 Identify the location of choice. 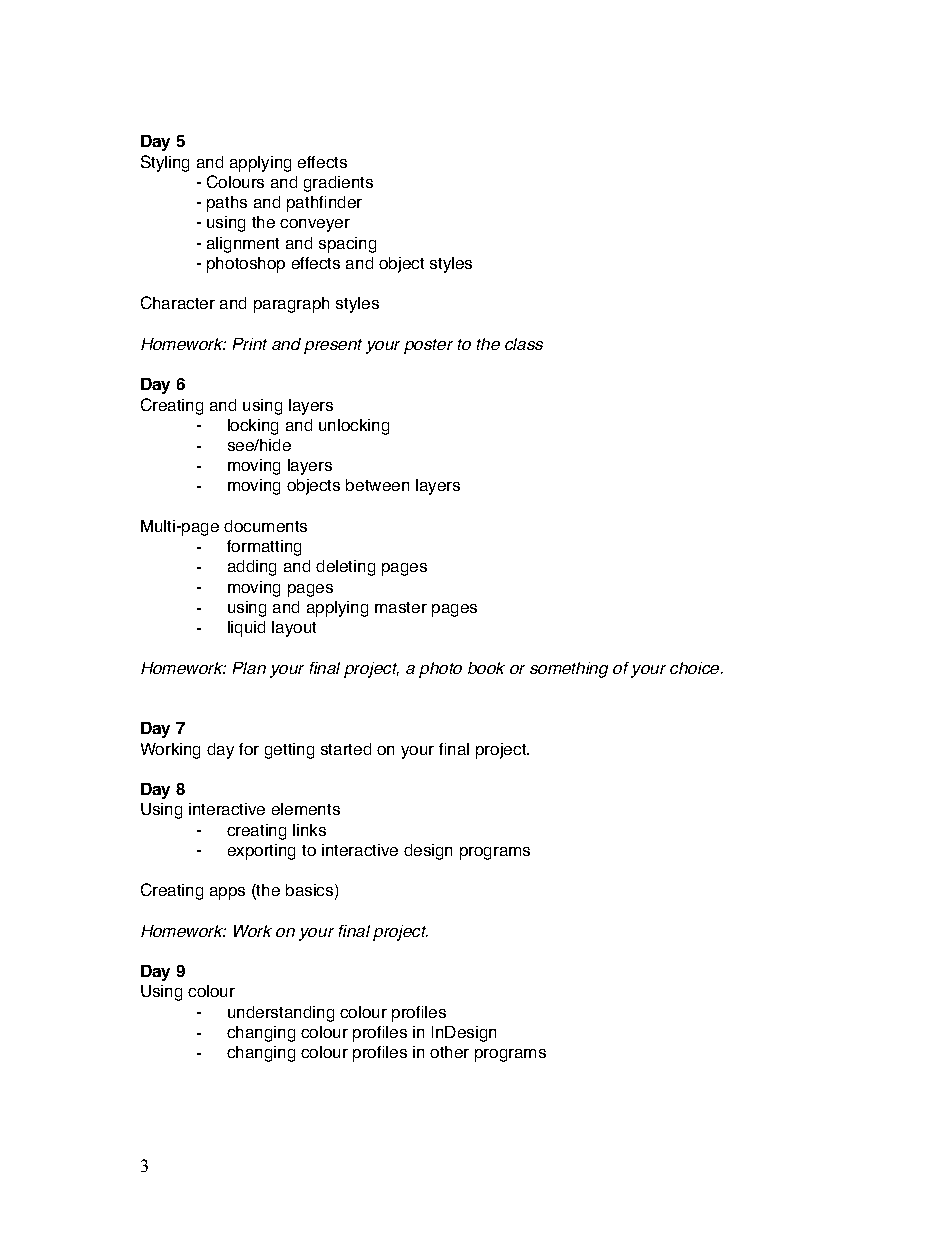
(696, 668).
